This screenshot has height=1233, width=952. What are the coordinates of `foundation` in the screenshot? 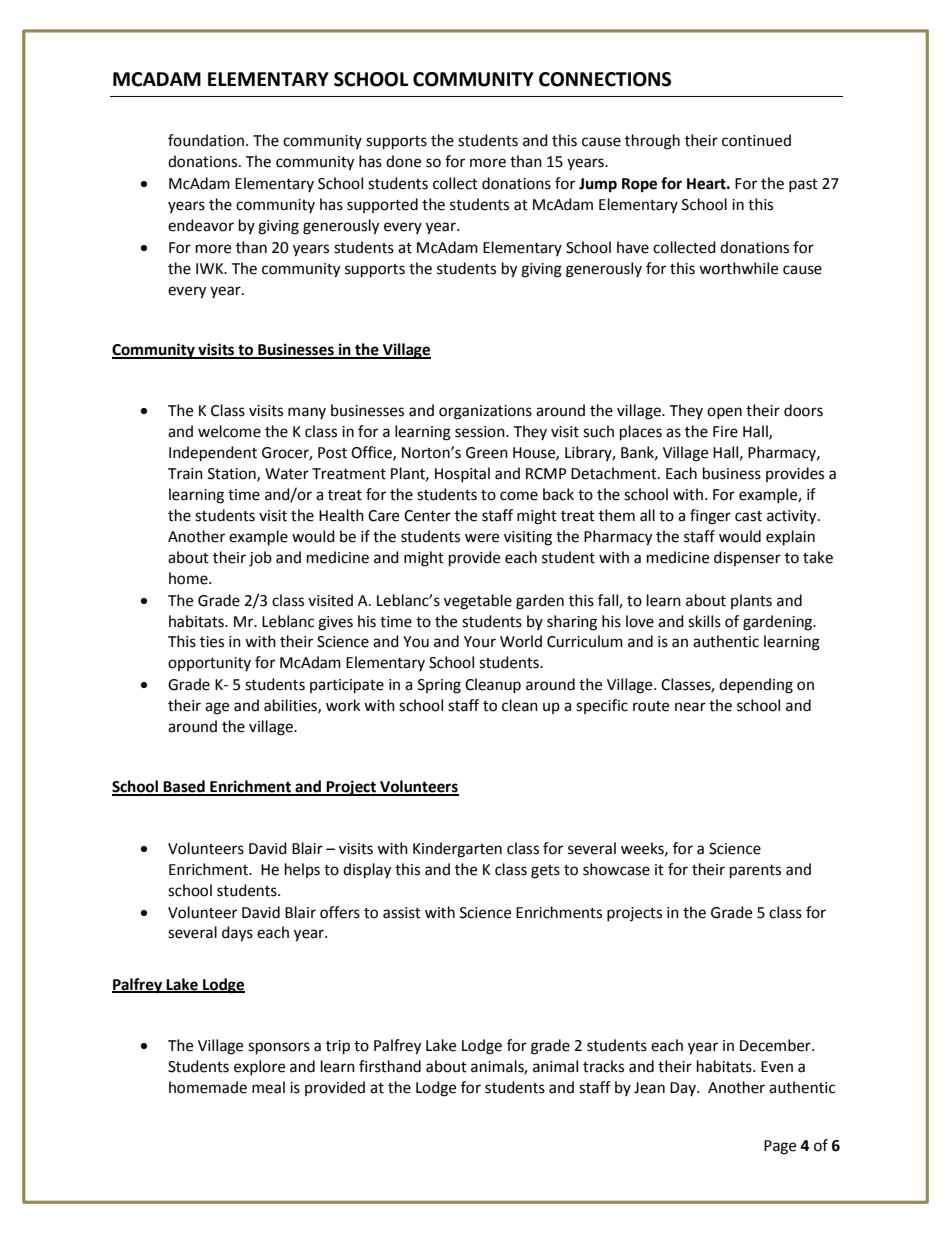 It's located at (207, 140).
